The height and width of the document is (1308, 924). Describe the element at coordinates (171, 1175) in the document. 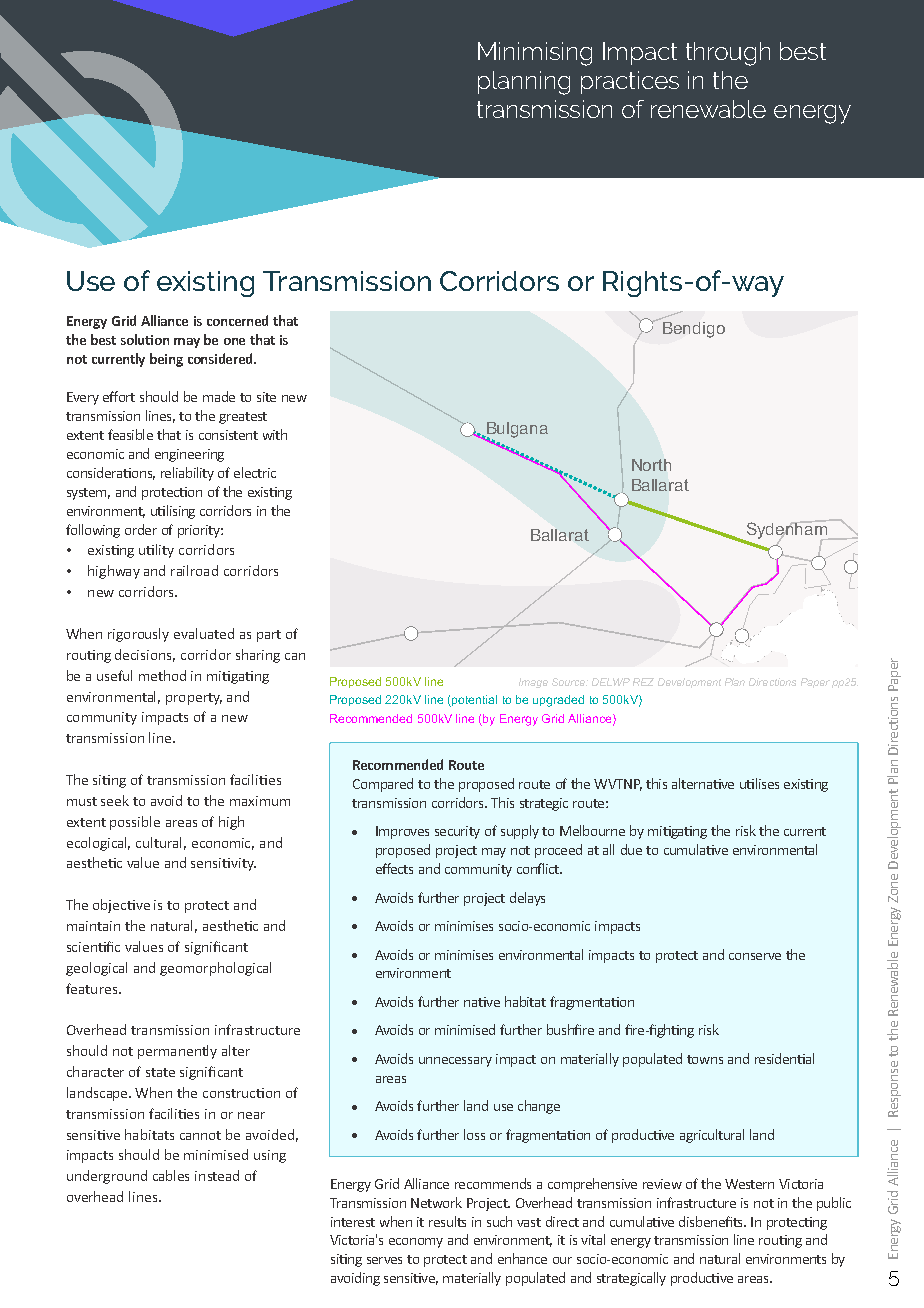

I see `cables` at that location.
